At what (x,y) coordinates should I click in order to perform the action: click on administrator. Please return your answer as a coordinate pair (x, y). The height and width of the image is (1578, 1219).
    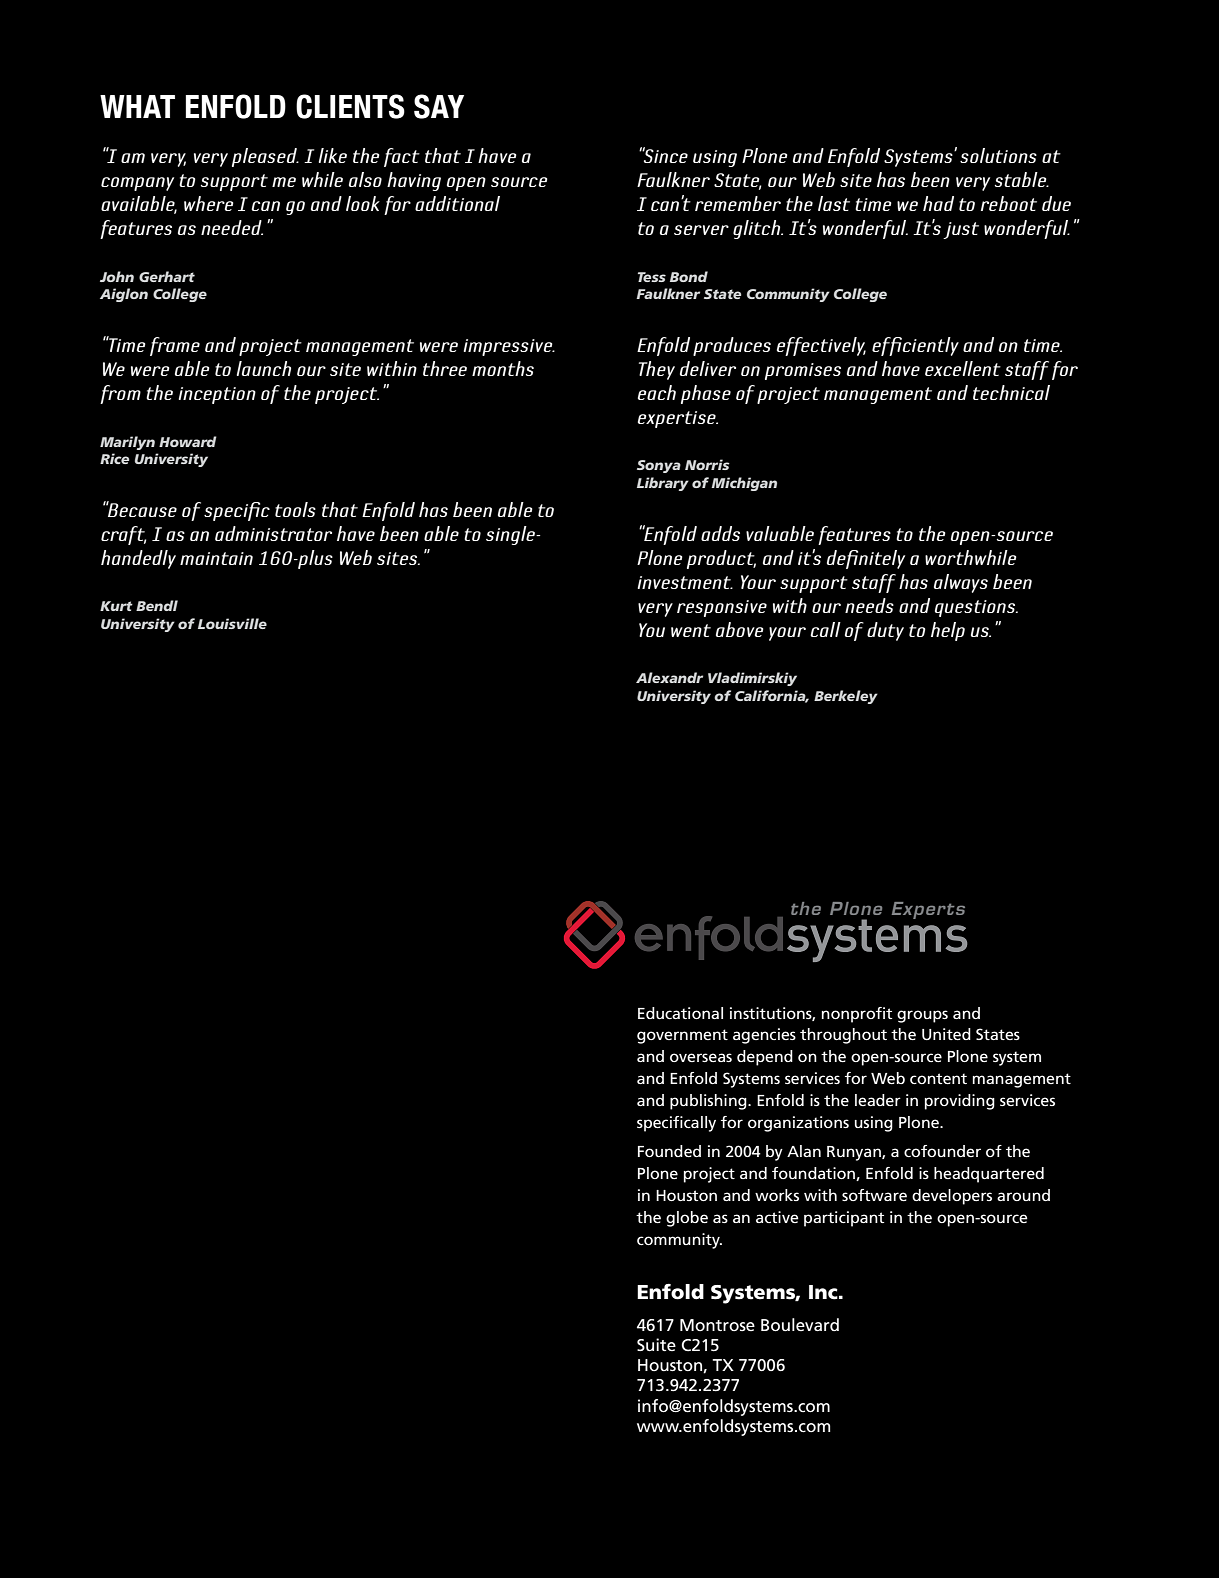
    Looking at the image, I should click on (273, 533).
